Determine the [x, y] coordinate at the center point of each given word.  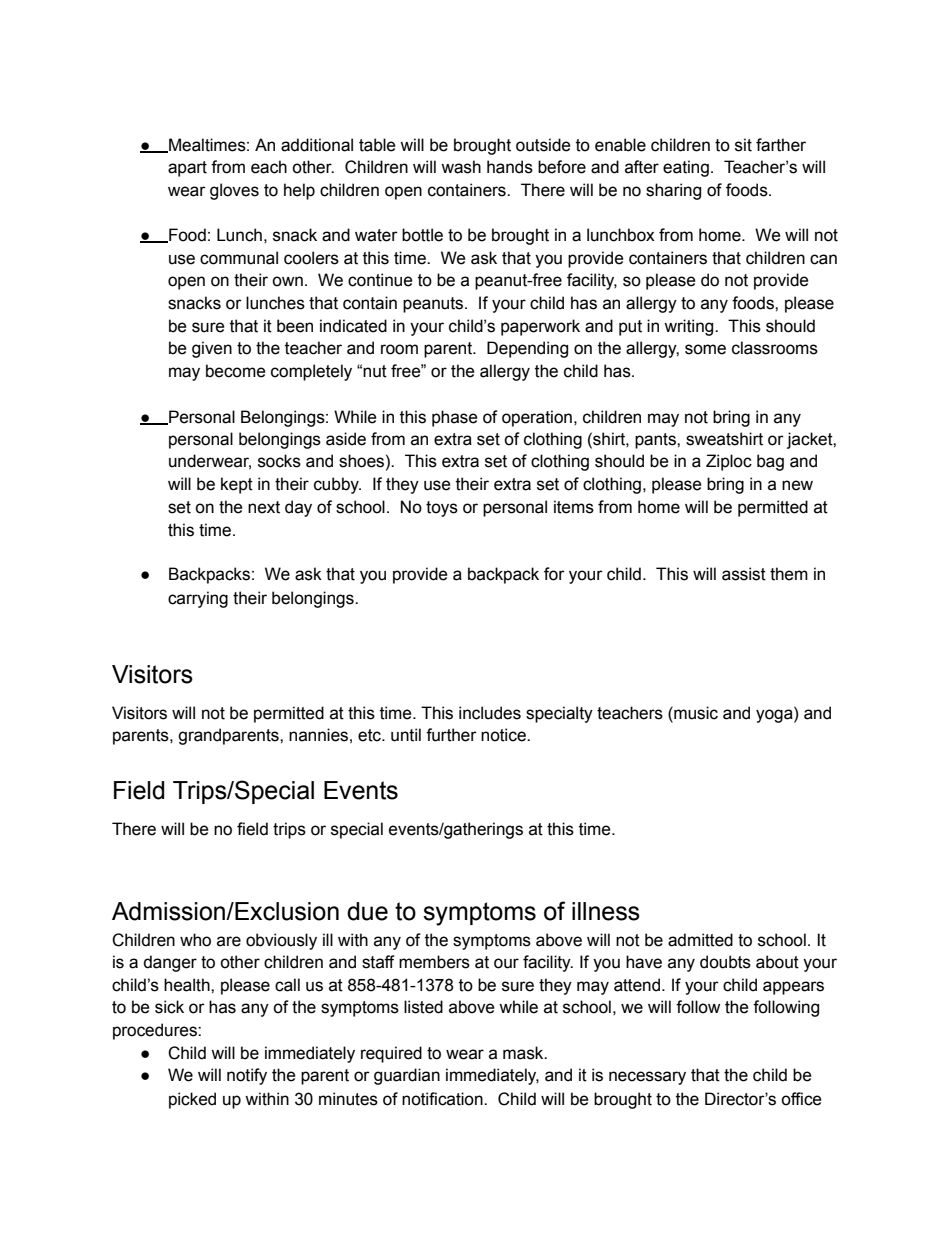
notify [247, 1076]
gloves [234, 191]
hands [510, 167]
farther [781, 145]
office [801, 1099]
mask [524, 1053]
